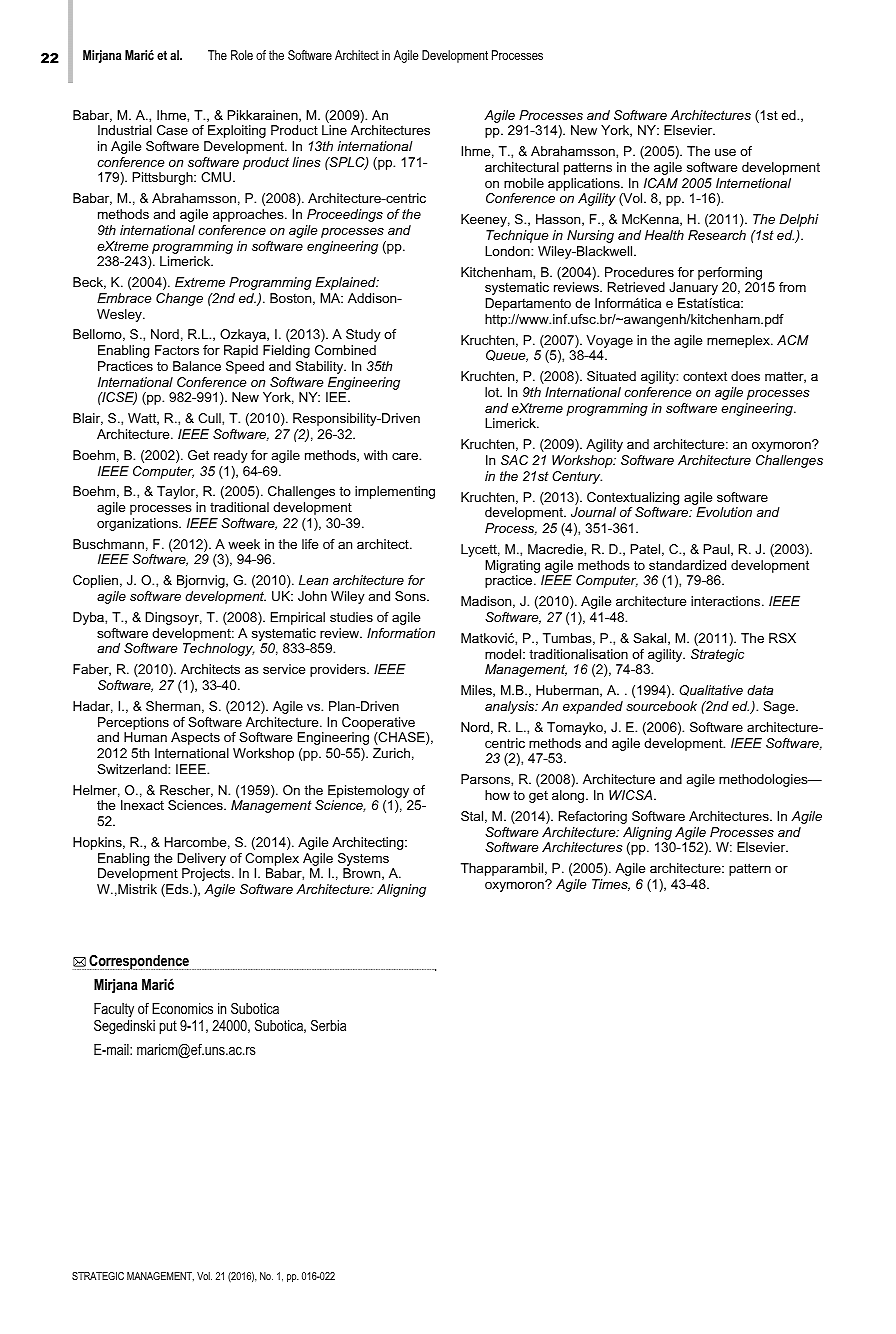 The height and width of the image is (1334, 896). What do you see at coordinates (524, 183) in the image?
I see `mobile` at bounding box center [524, 183].
